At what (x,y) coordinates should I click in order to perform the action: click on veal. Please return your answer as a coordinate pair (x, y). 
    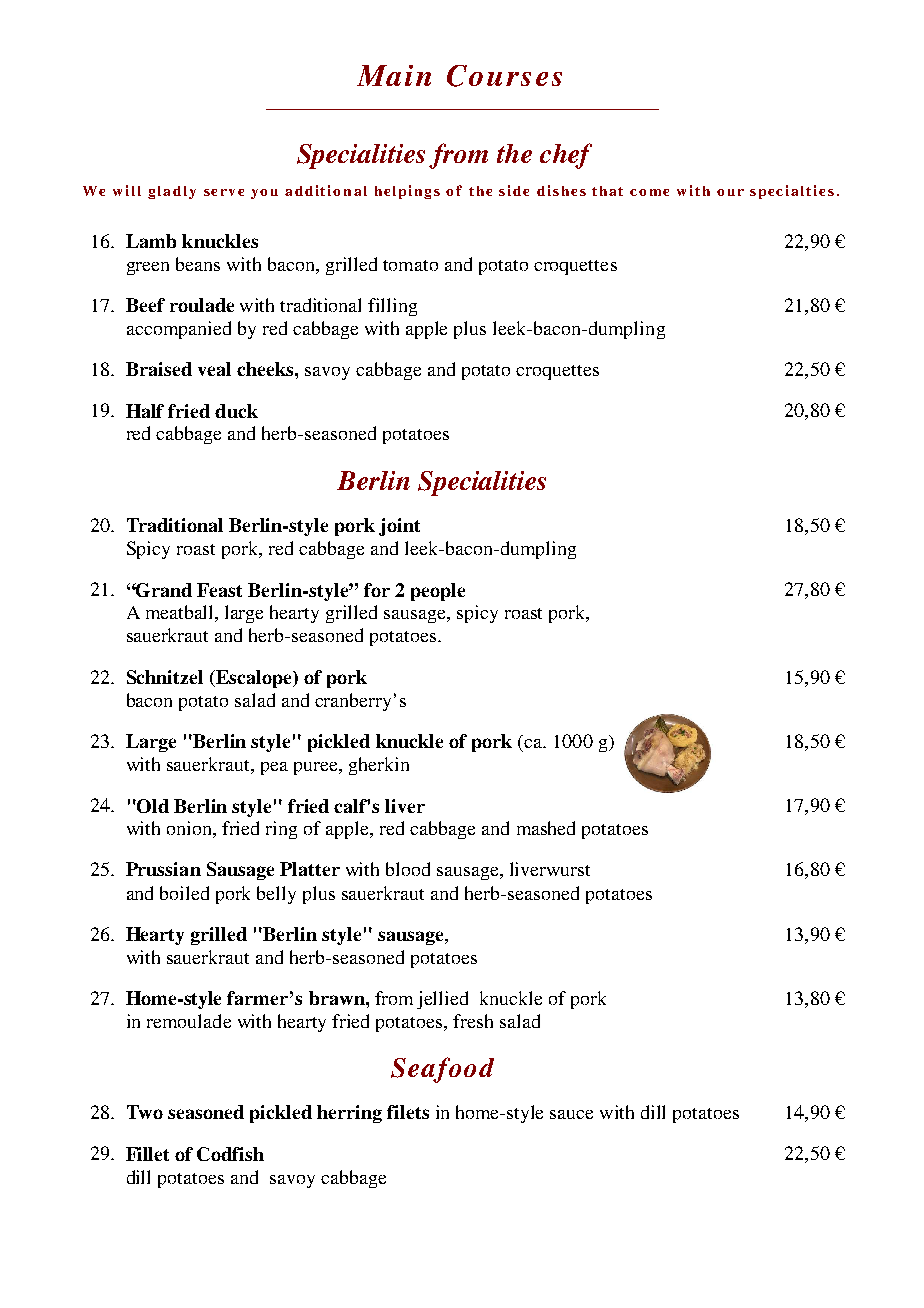
    Looking at the image, I should click on (214, 369).
